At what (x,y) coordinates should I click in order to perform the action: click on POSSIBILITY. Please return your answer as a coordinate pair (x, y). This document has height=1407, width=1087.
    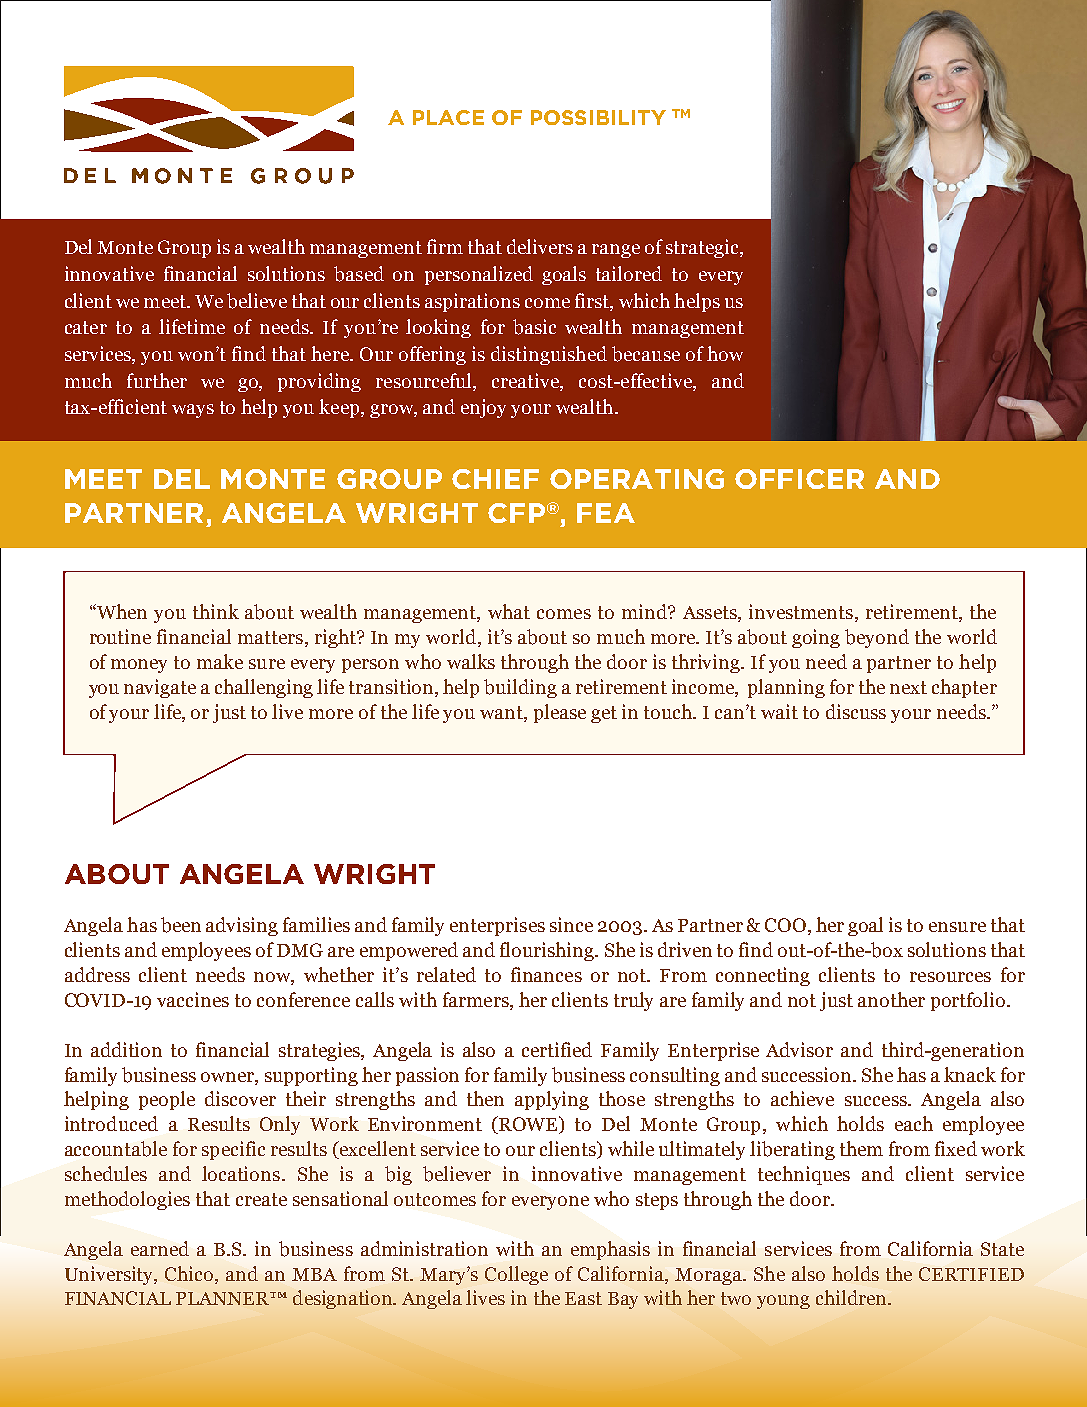
    Looking at the image, I should click on (598, 117).
